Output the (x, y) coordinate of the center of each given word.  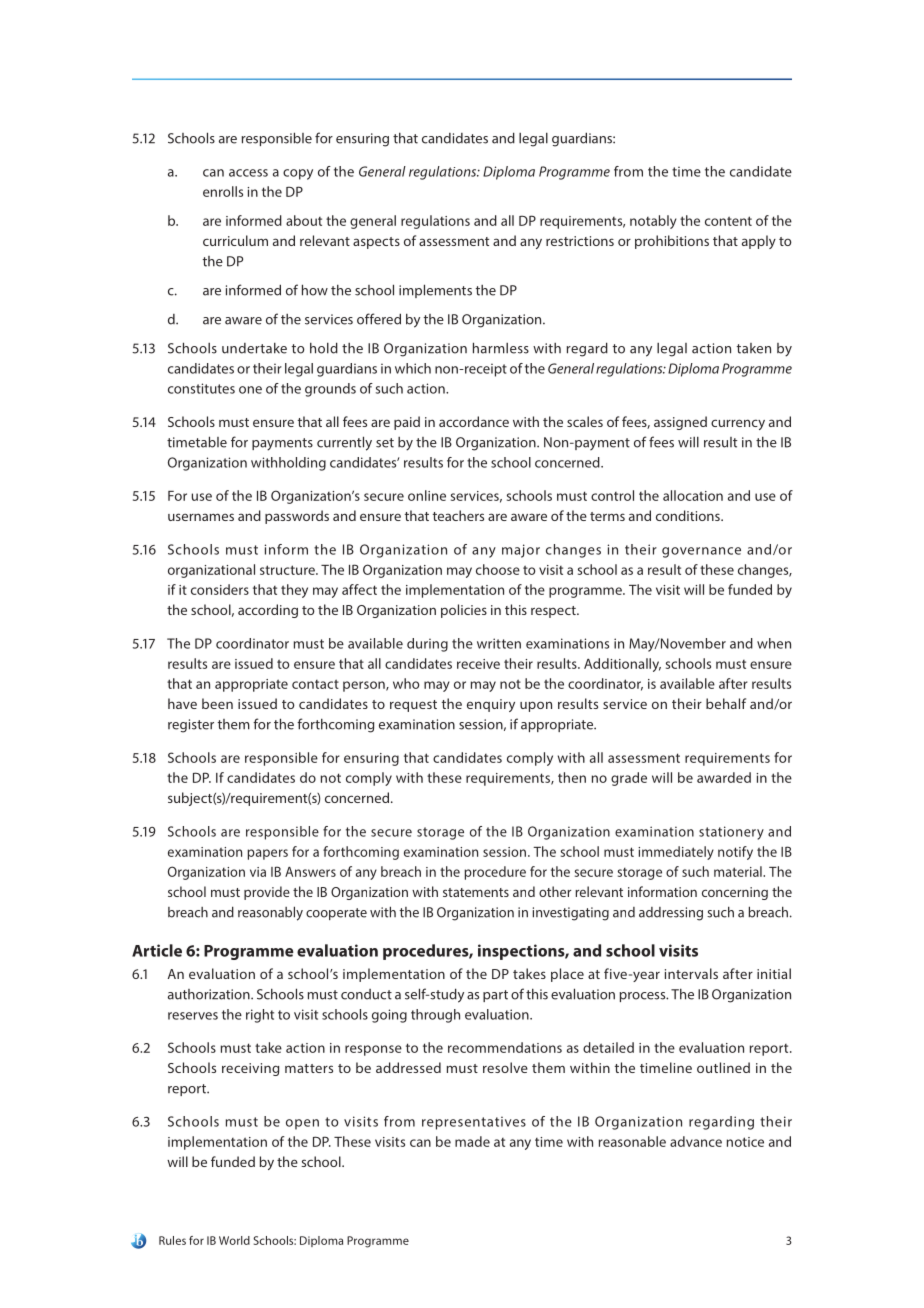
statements (476, 892)
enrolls (223, 191)
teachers (458, 515)
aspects (376, 243)
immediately (676, 853)
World (234, 1240)
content (728, 221)
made (472, 1141)
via (258, 872)
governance (701, 552)
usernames (201, 517)
